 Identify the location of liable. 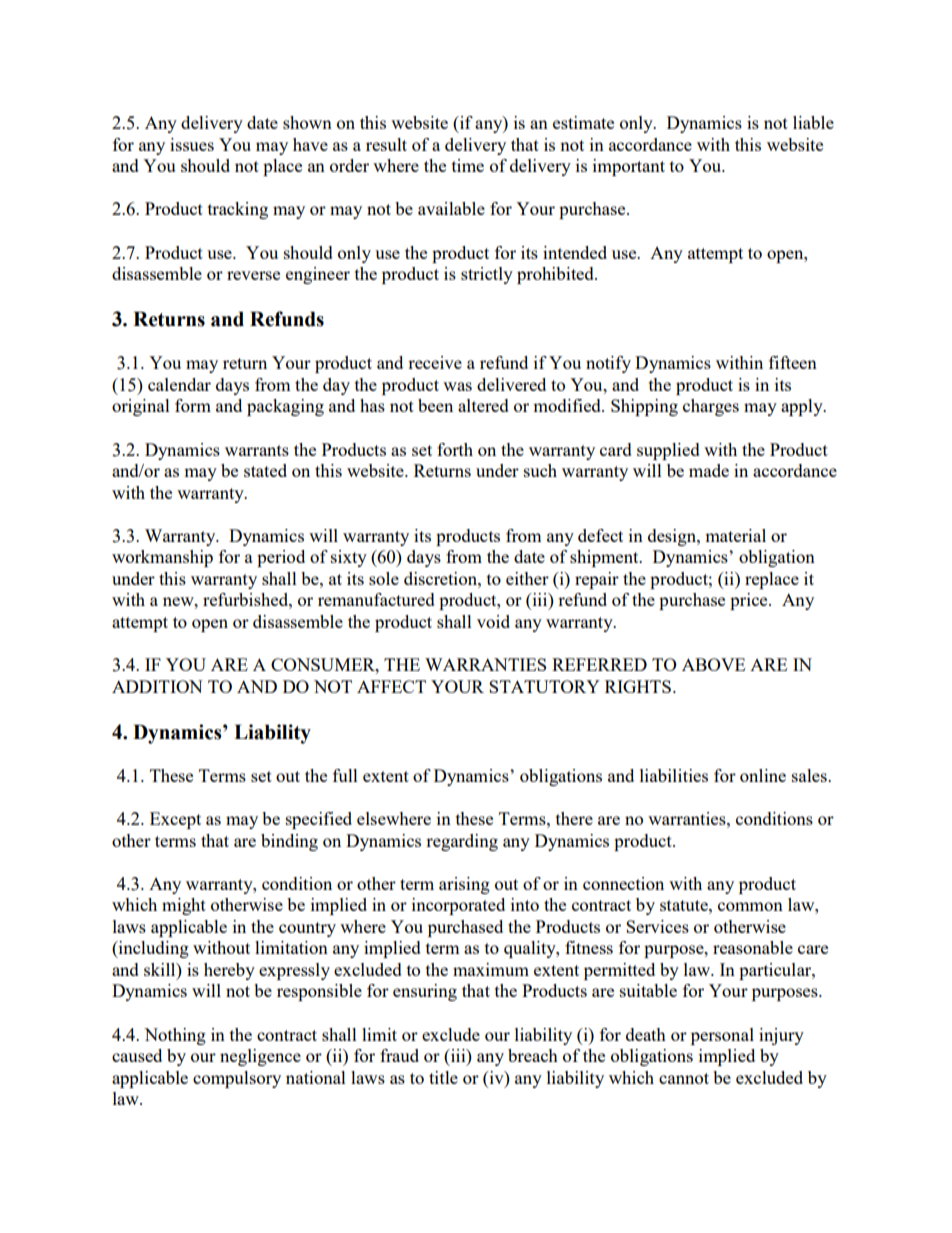
(813, 122).
